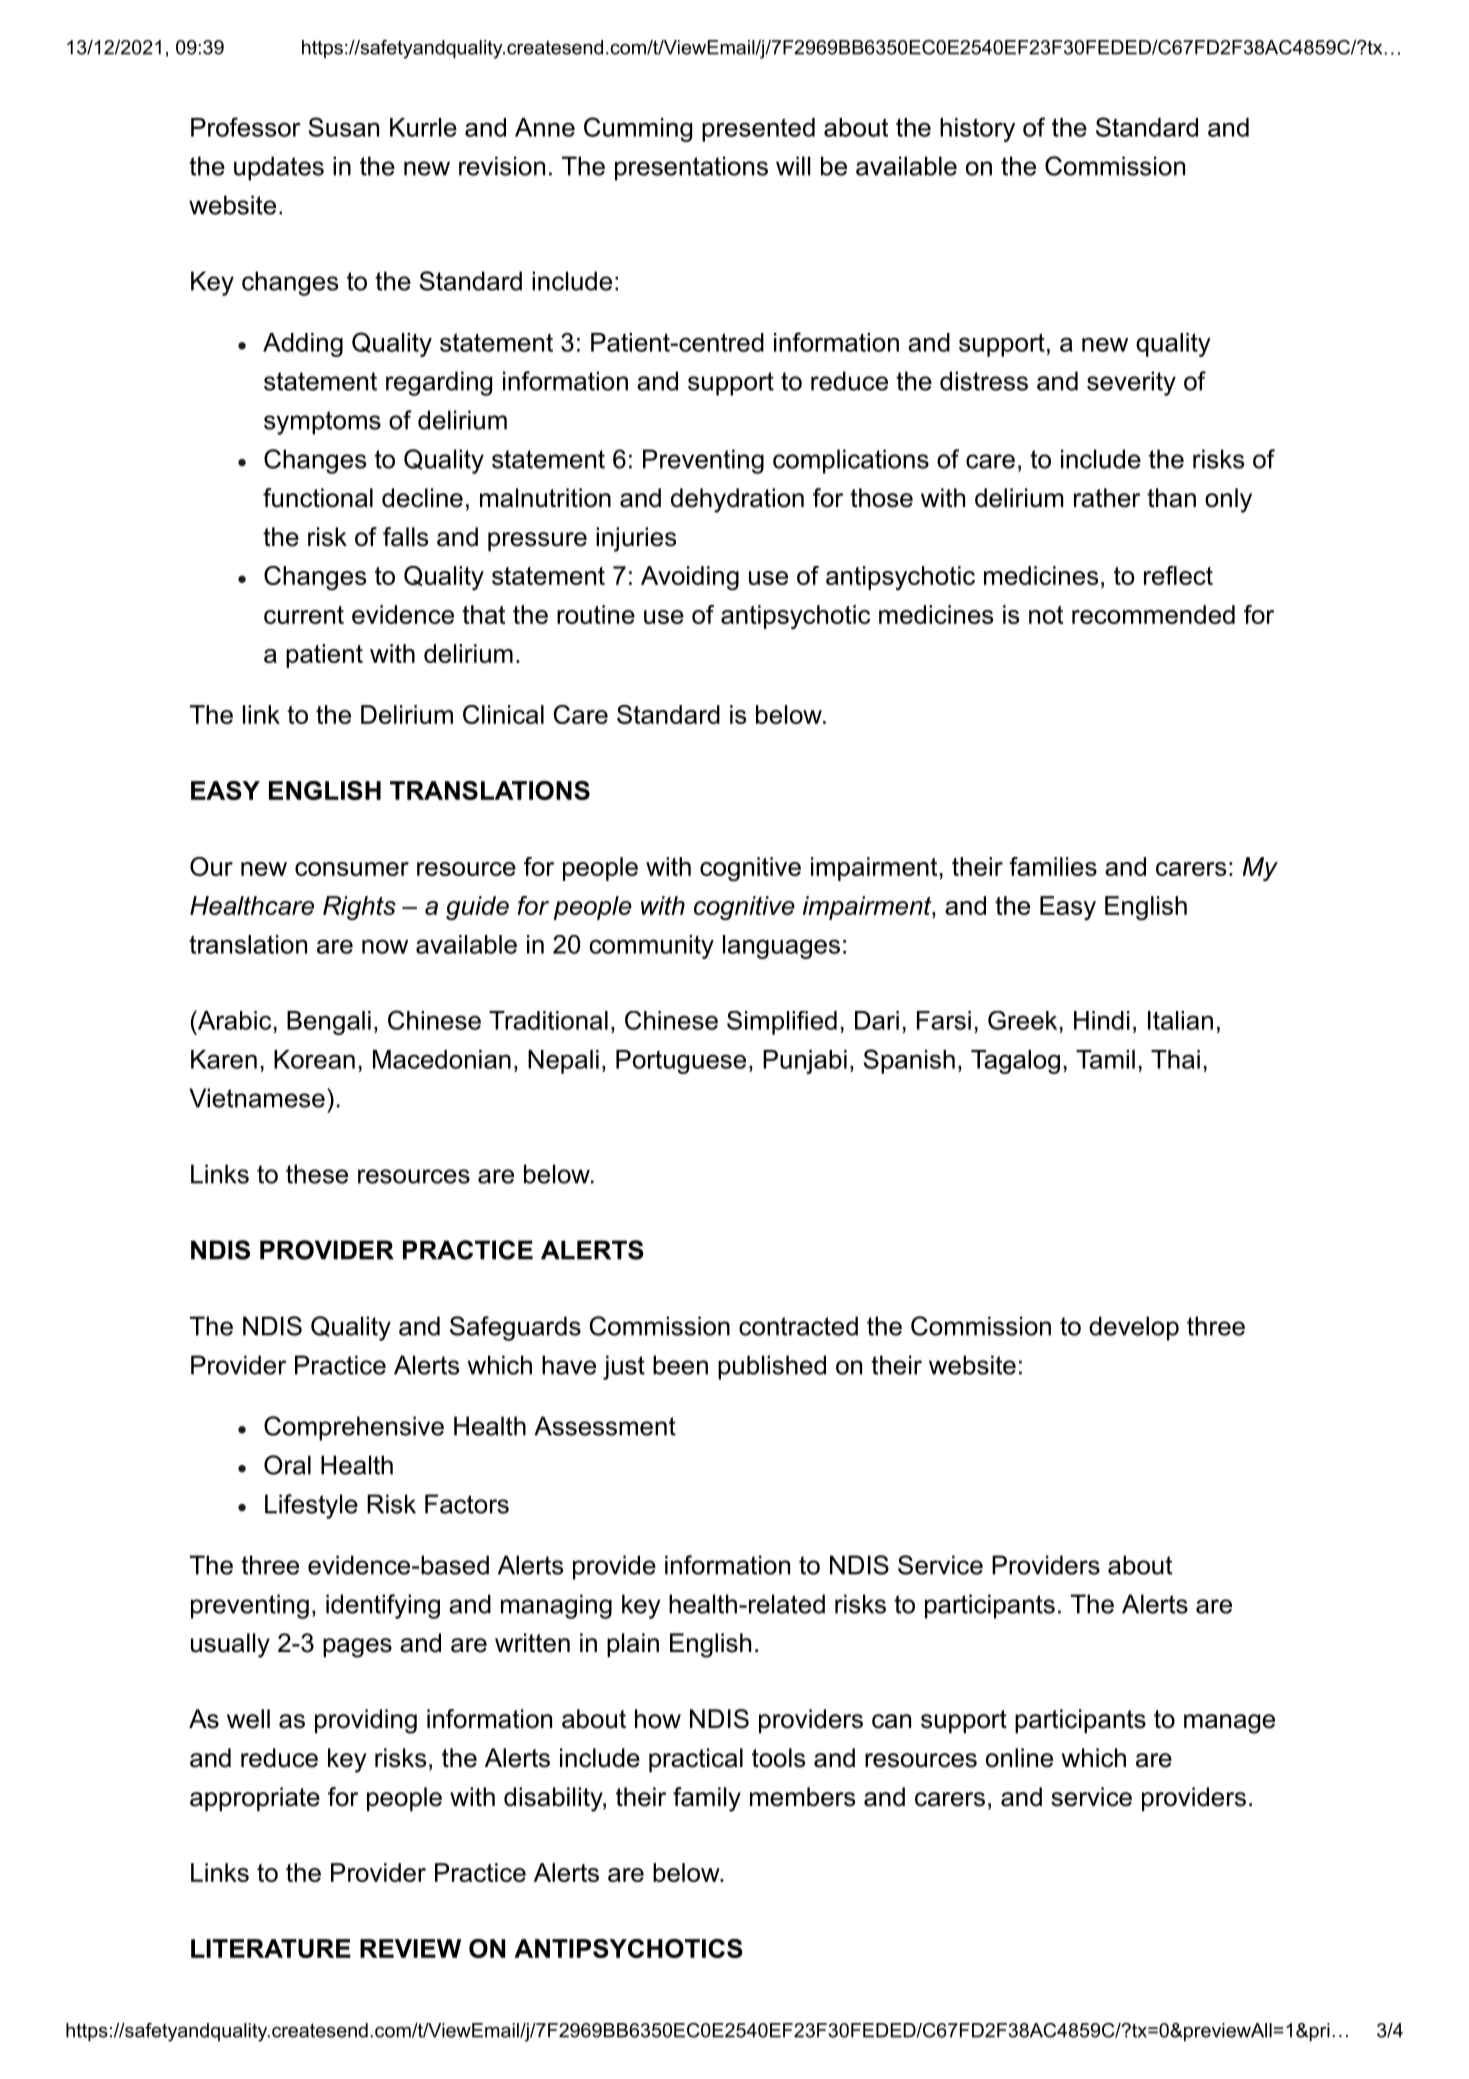 Image resolution: width=1469 pixels, height=2079 pixels. What do you see at coordinates (691, 168) in the image?
I see `presentations` at bounding box center [691, 168].
